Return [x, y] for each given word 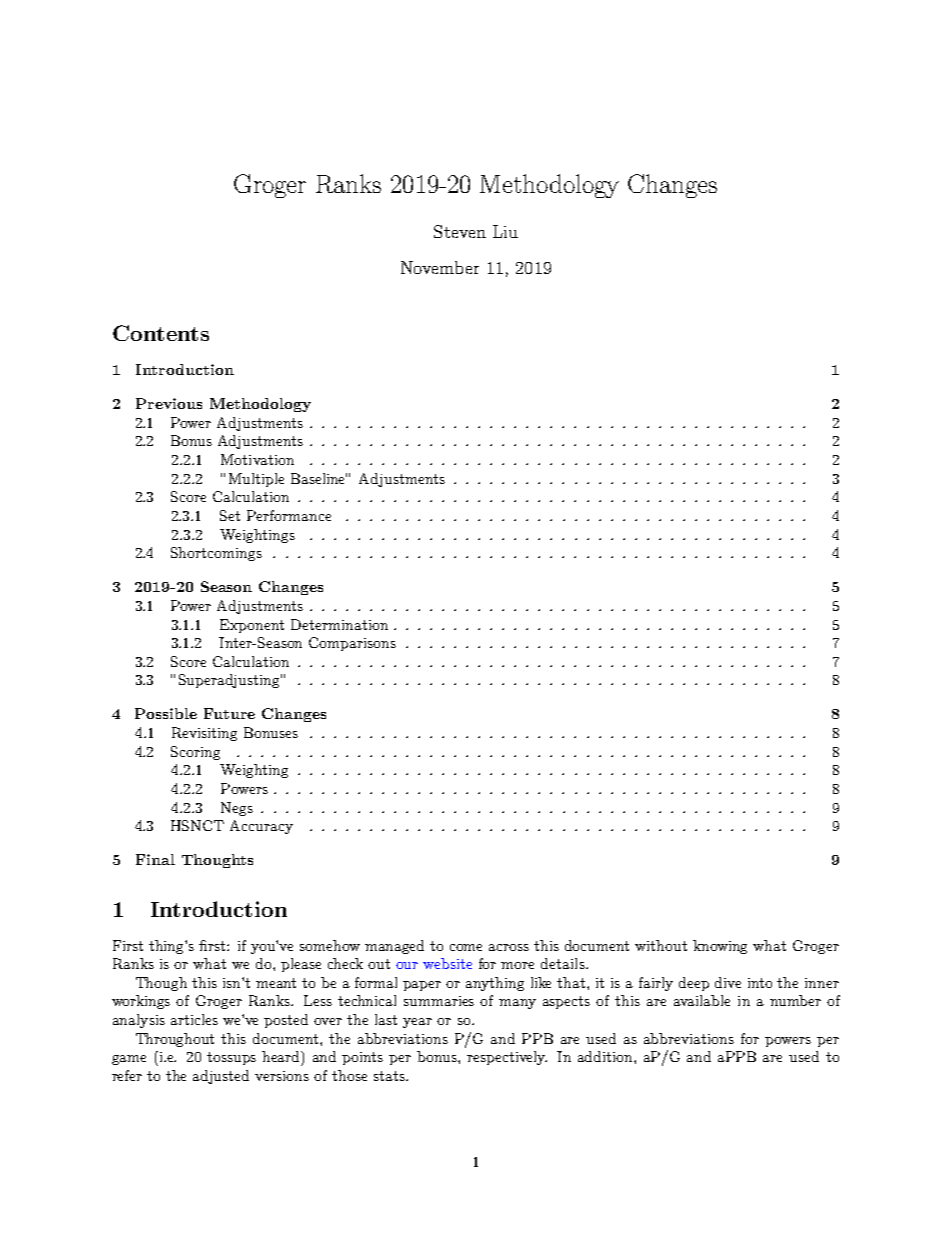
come [466, 947]
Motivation [257, 459]
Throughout [175, 1040]
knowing [720, 947]
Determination [339, 624]
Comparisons [352, 644]
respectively [507, 1058]
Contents [161, 333]
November [440, 267]
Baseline [319, 478]
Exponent [252, 626]
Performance [289, 515]
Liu [505, 231]
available [702, 1000]
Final [155, 859]
